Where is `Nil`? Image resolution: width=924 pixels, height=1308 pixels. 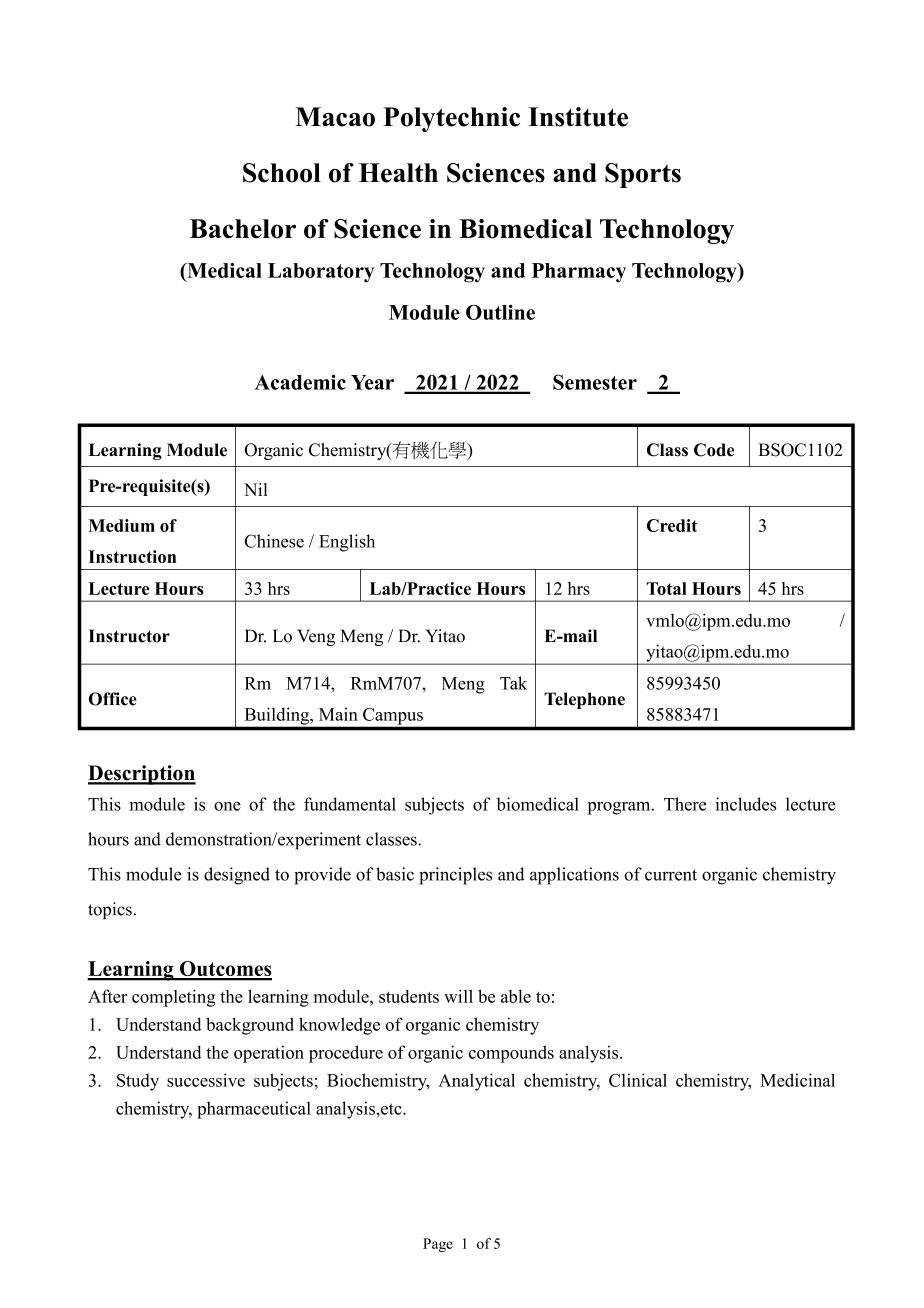
Nil is located at coordinates (256, 489).
